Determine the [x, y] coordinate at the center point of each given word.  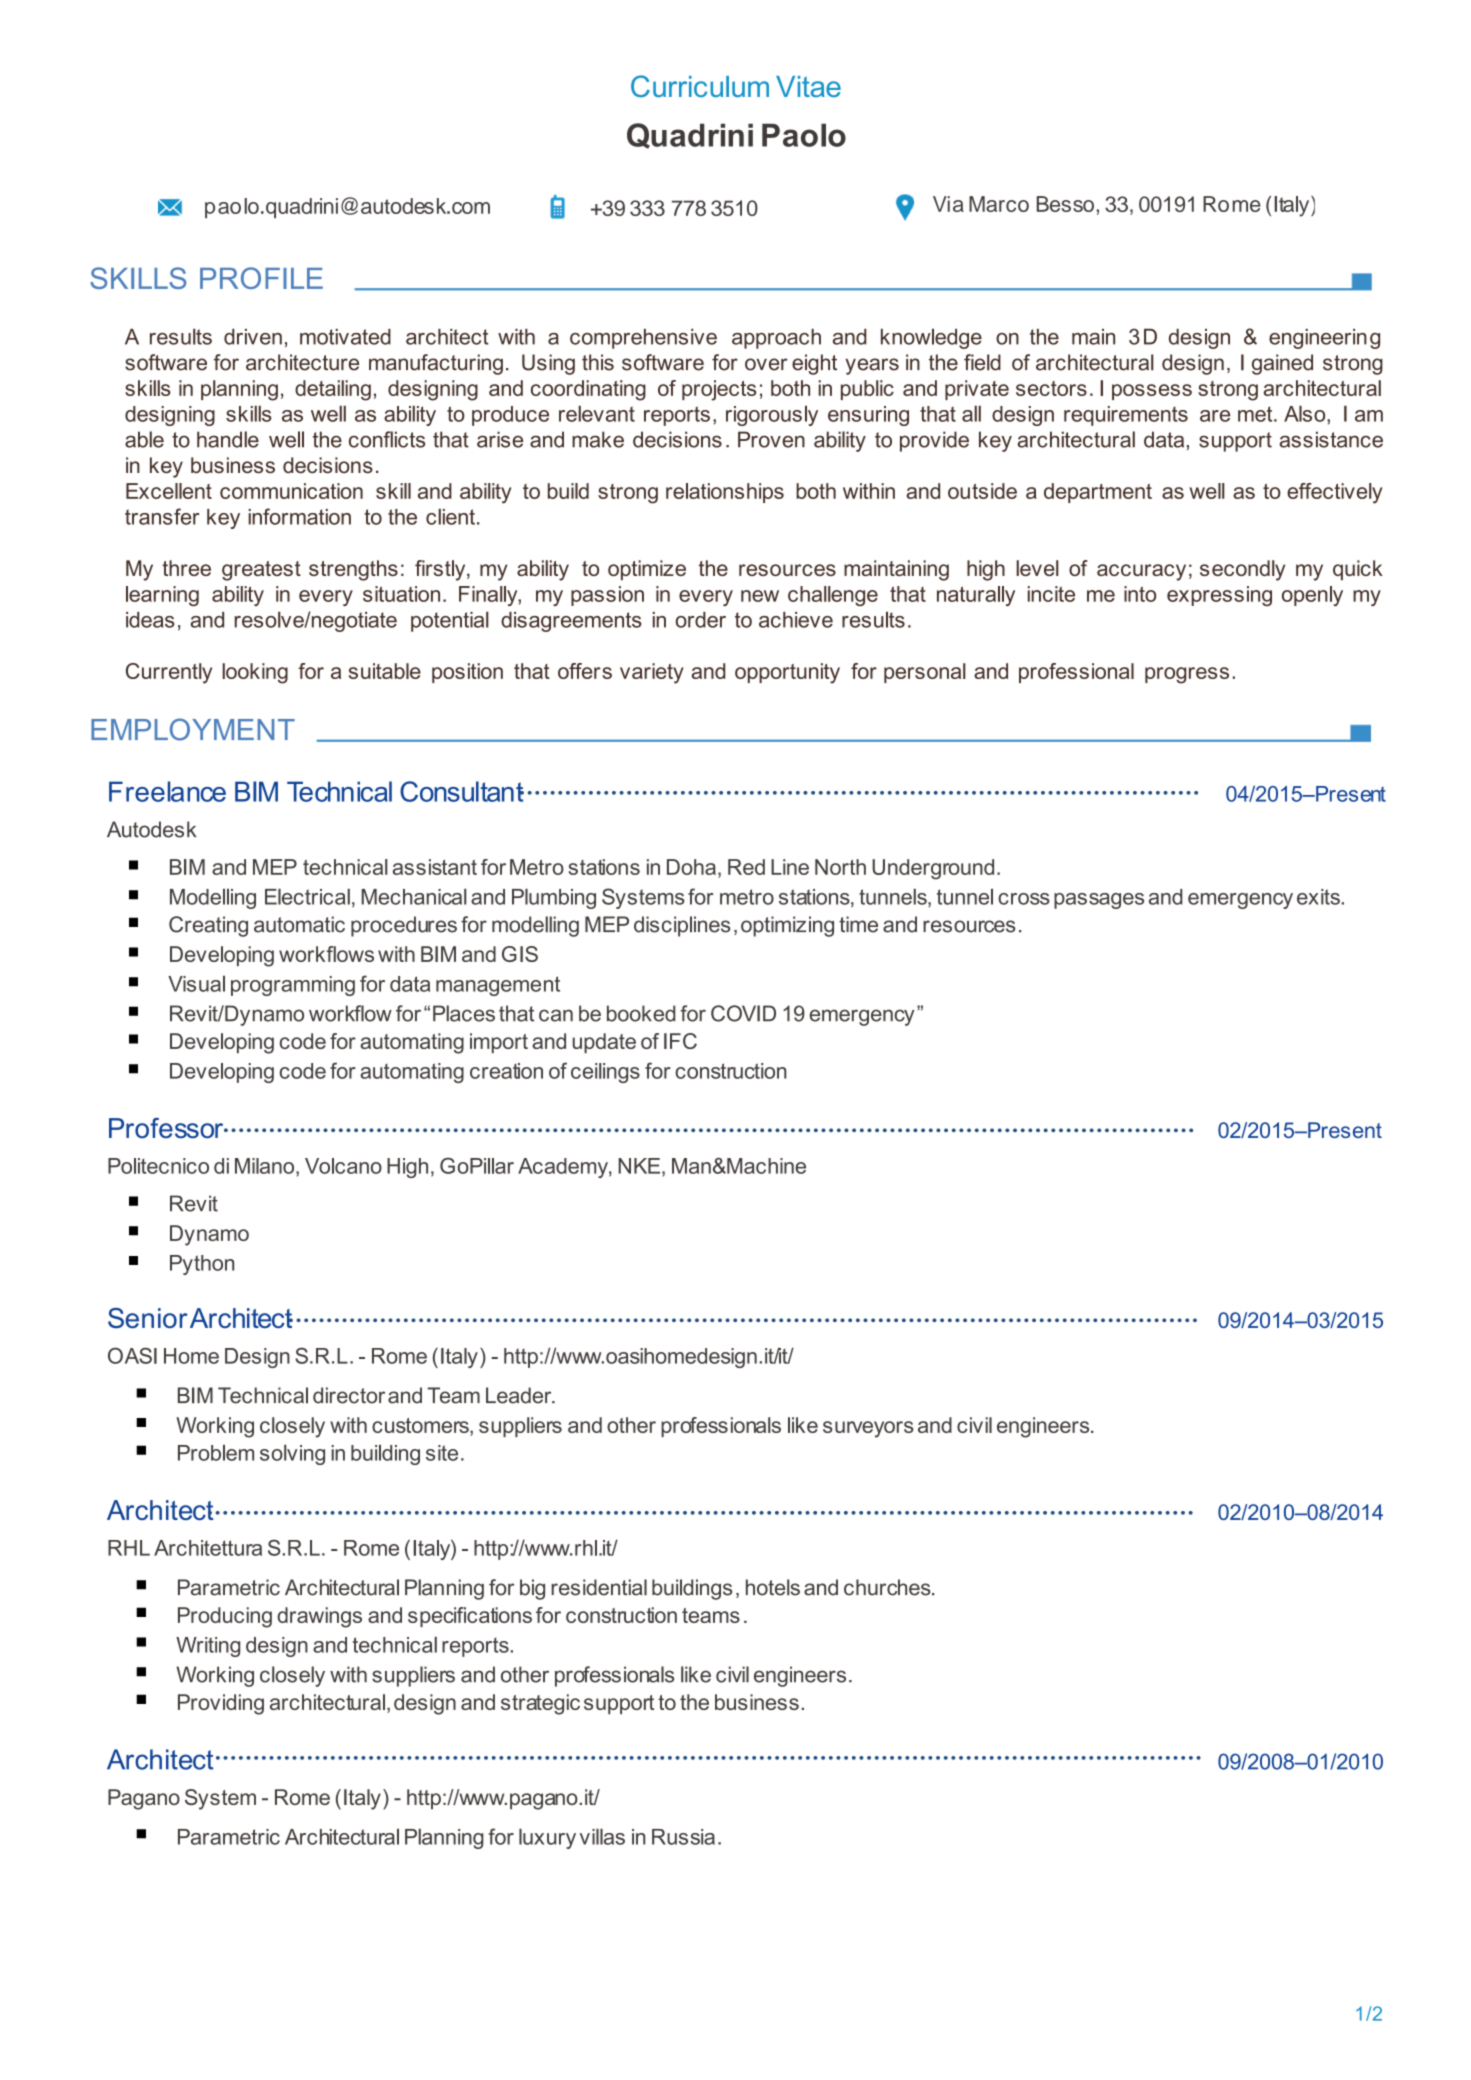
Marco [999, 204]
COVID [743, 1013]
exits [1319, 897]
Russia [683, 1837]
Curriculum [700, 86]
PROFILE [261, 278]
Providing [221, 1704]
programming [293, 986]
